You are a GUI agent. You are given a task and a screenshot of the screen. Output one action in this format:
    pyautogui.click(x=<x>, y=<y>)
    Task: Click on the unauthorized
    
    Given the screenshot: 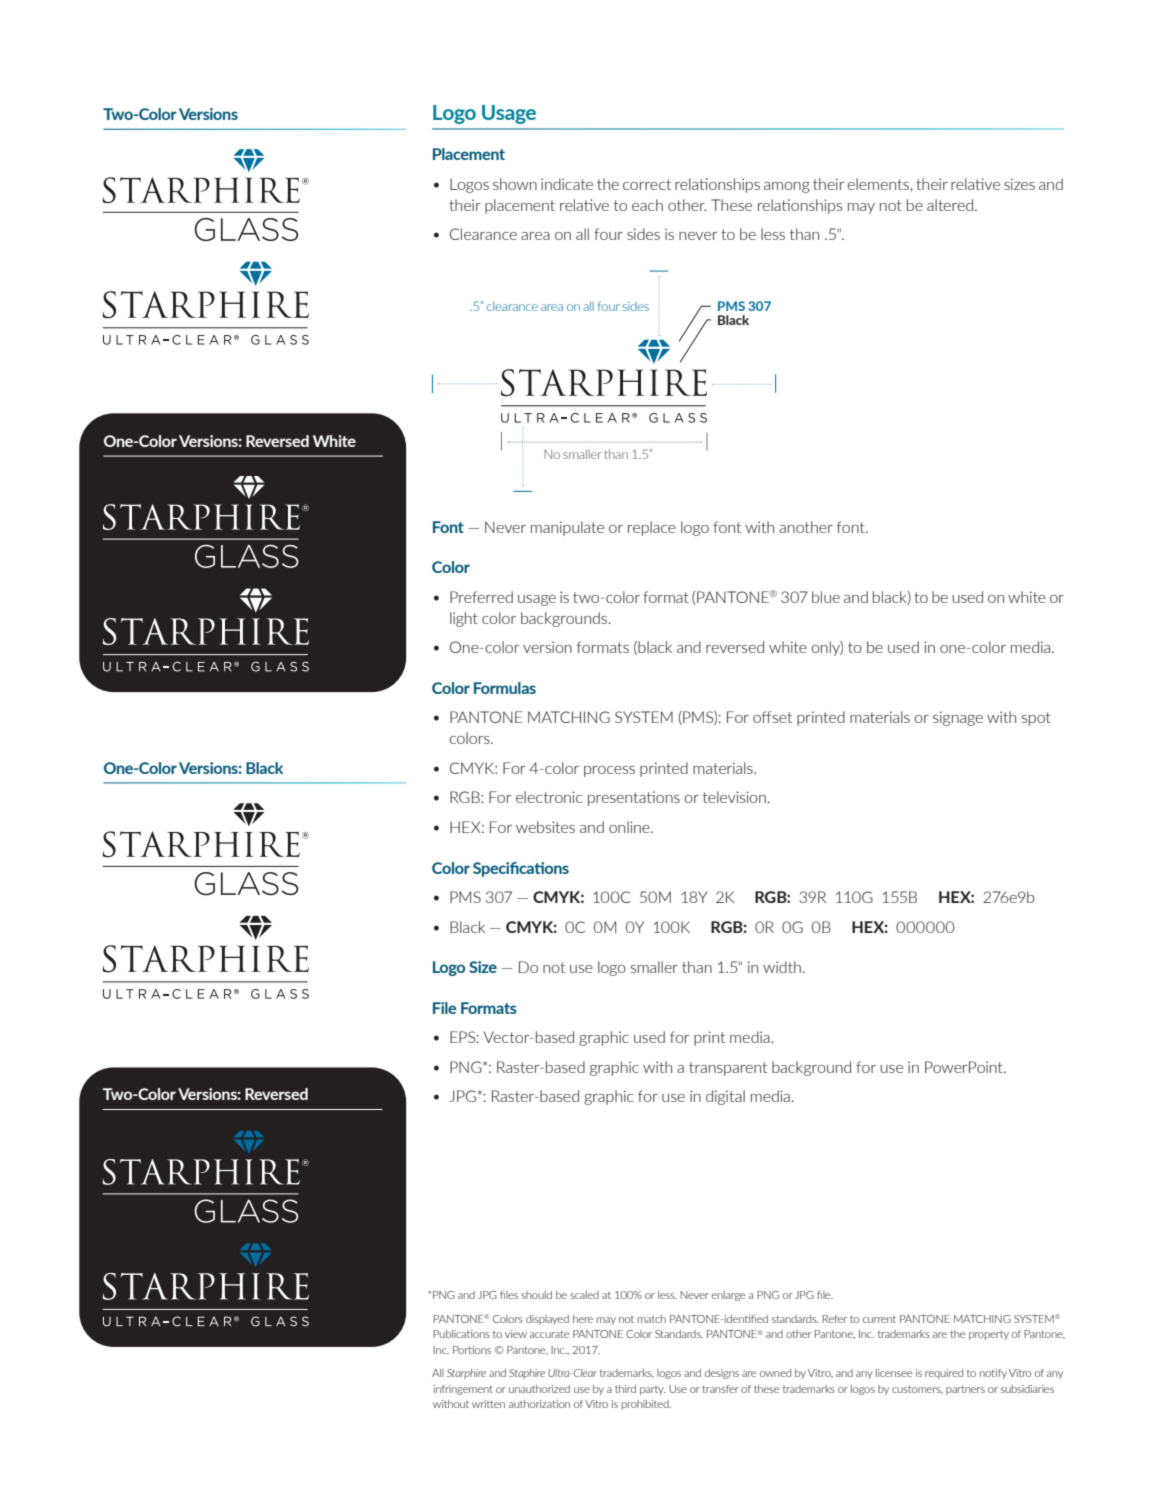 What is the action you would take?
    pyautogui.click(x=539, y=1389)
